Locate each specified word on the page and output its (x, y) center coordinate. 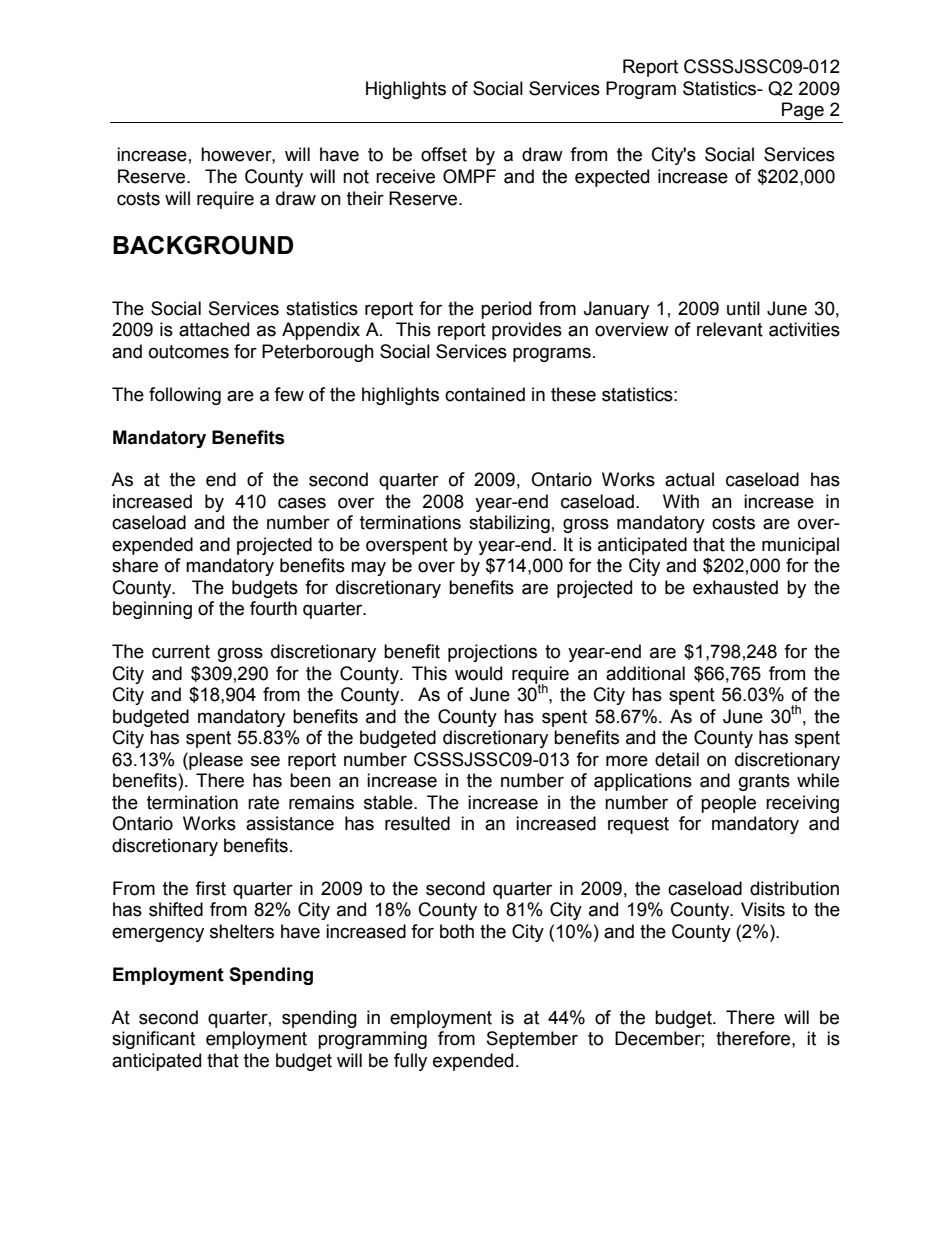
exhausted (735, 587)
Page (803, 112)
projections (492, 653)
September (532, 1040)
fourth (273, 608)
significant (153, 1040)
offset (444, 154)
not (356, 177)
